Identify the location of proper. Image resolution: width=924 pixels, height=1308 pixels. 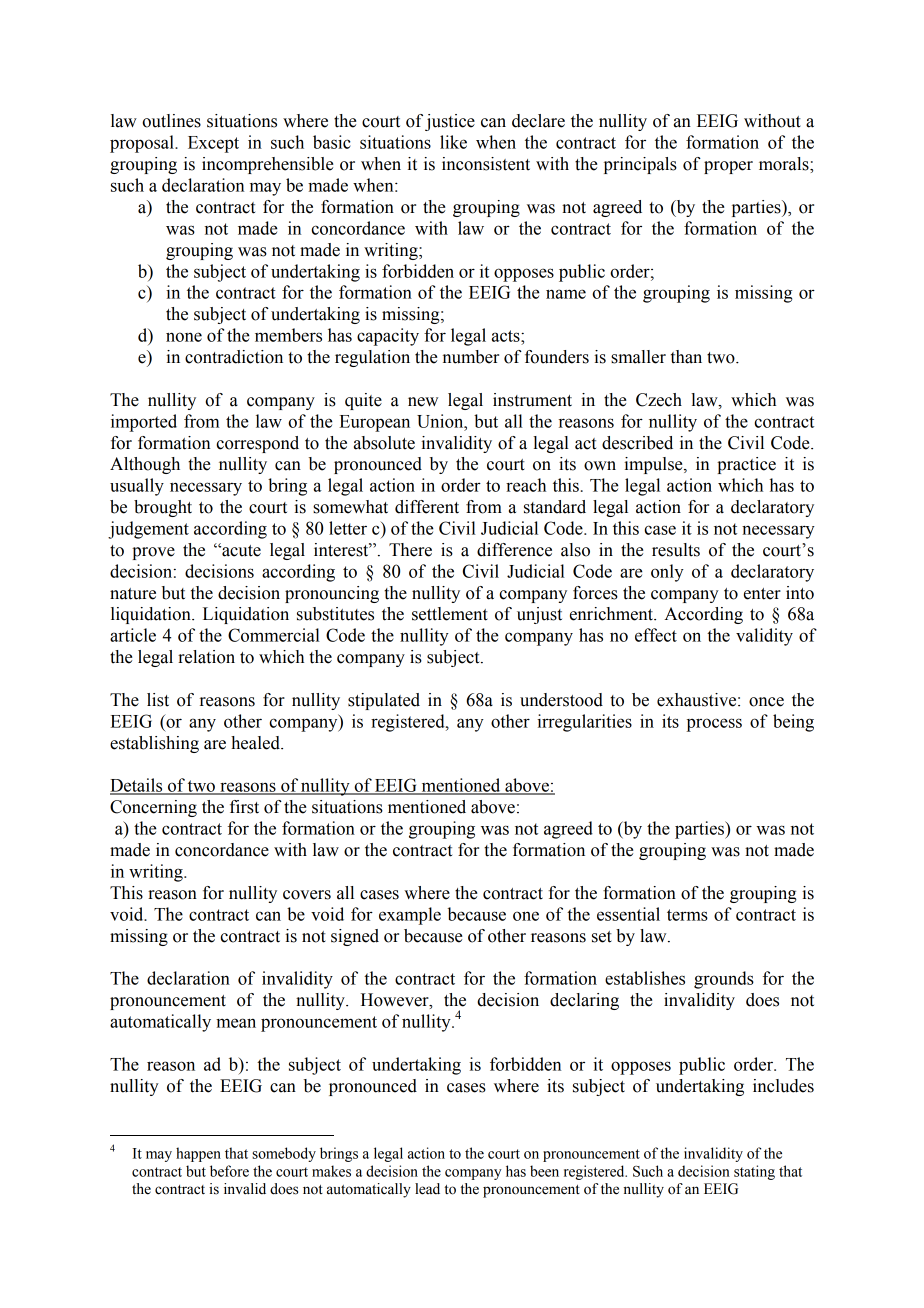
(728, 167).
